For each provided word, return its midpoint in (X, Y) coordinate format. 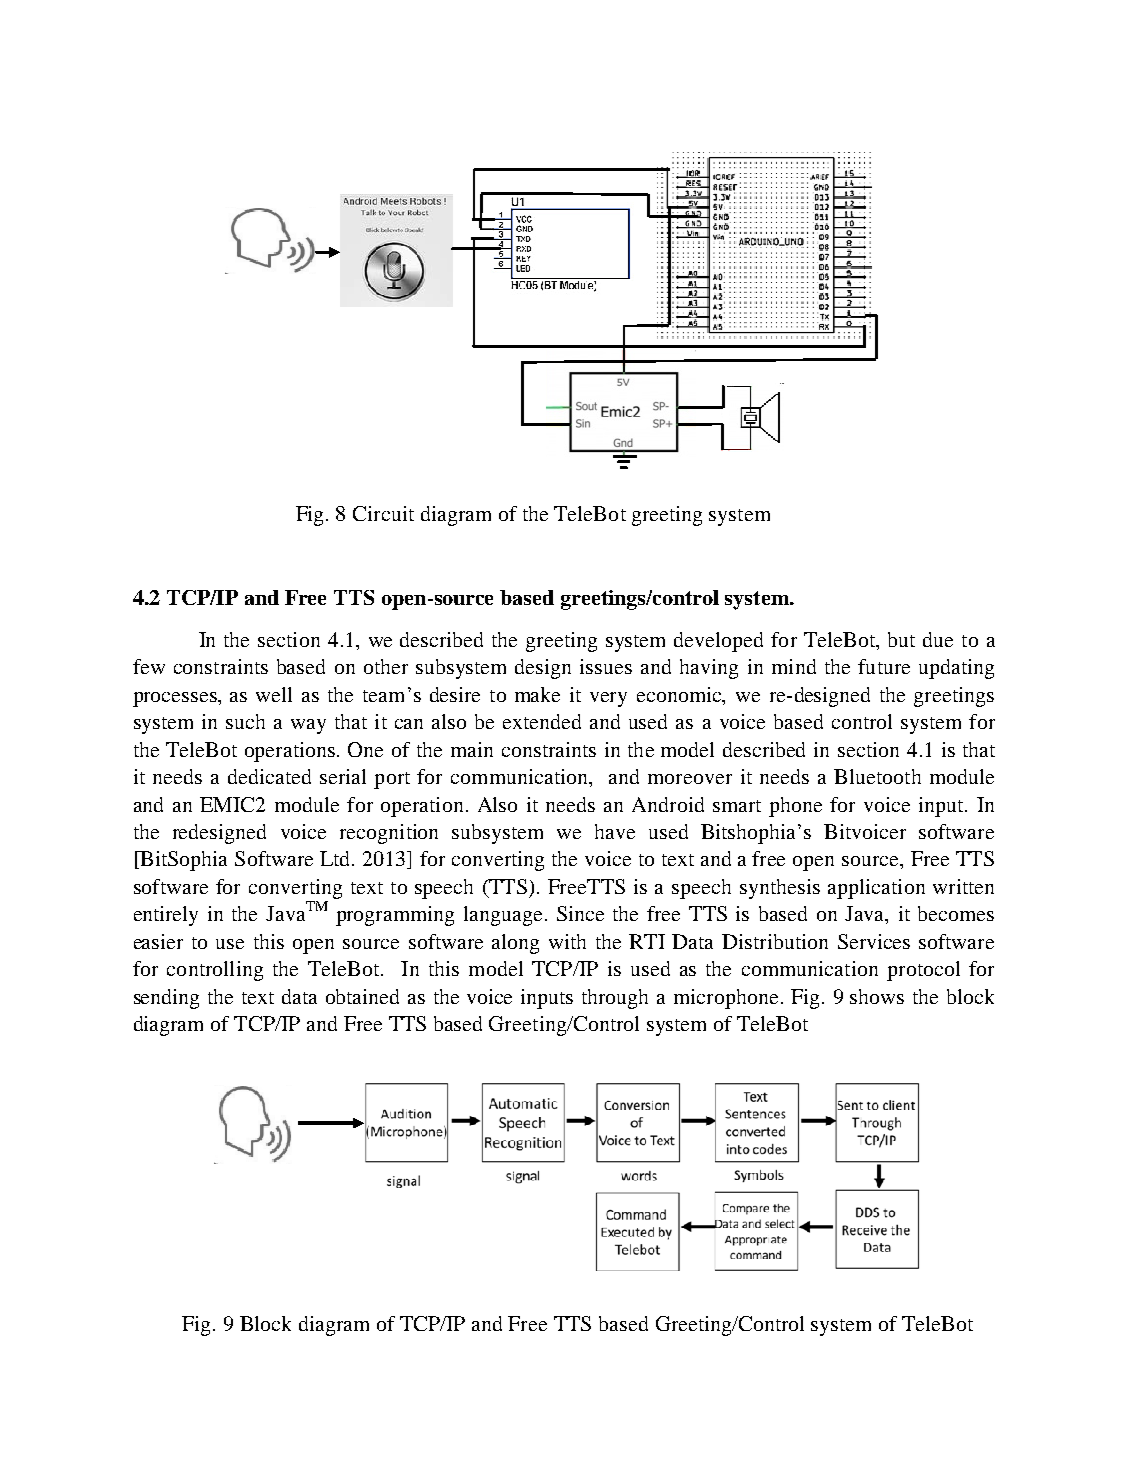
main (472, 749)
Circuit (383, 513)
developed (718, 642)
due (938, 639)
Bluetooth (877, 776)
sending (166, 999)
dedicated (269, 776)
